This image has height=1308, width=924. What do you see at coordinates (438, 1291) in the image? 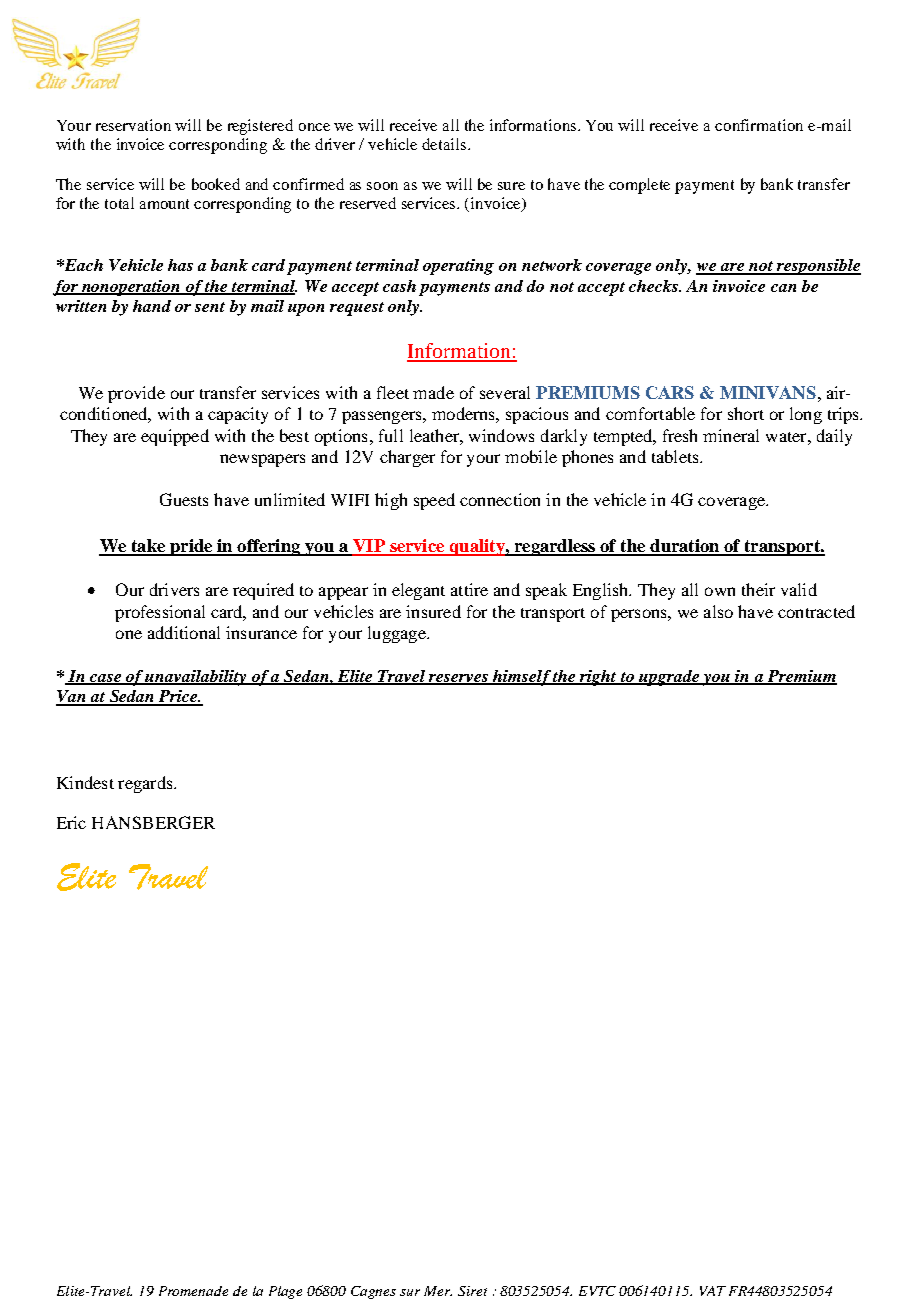
I see `Mer` at bounding box center [438, 1291].
